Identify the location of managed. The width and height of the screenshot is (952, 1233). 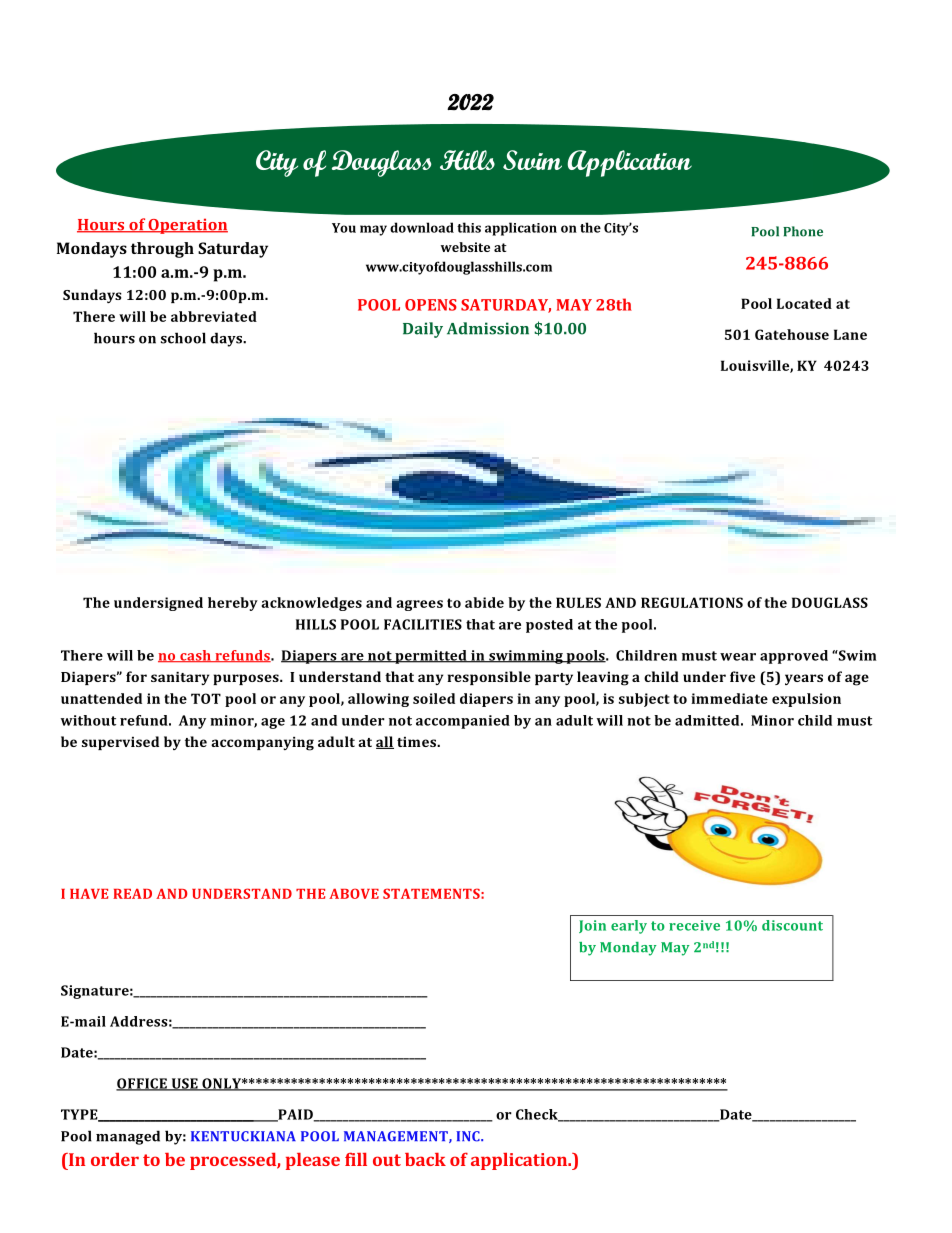
(128, 1137).
